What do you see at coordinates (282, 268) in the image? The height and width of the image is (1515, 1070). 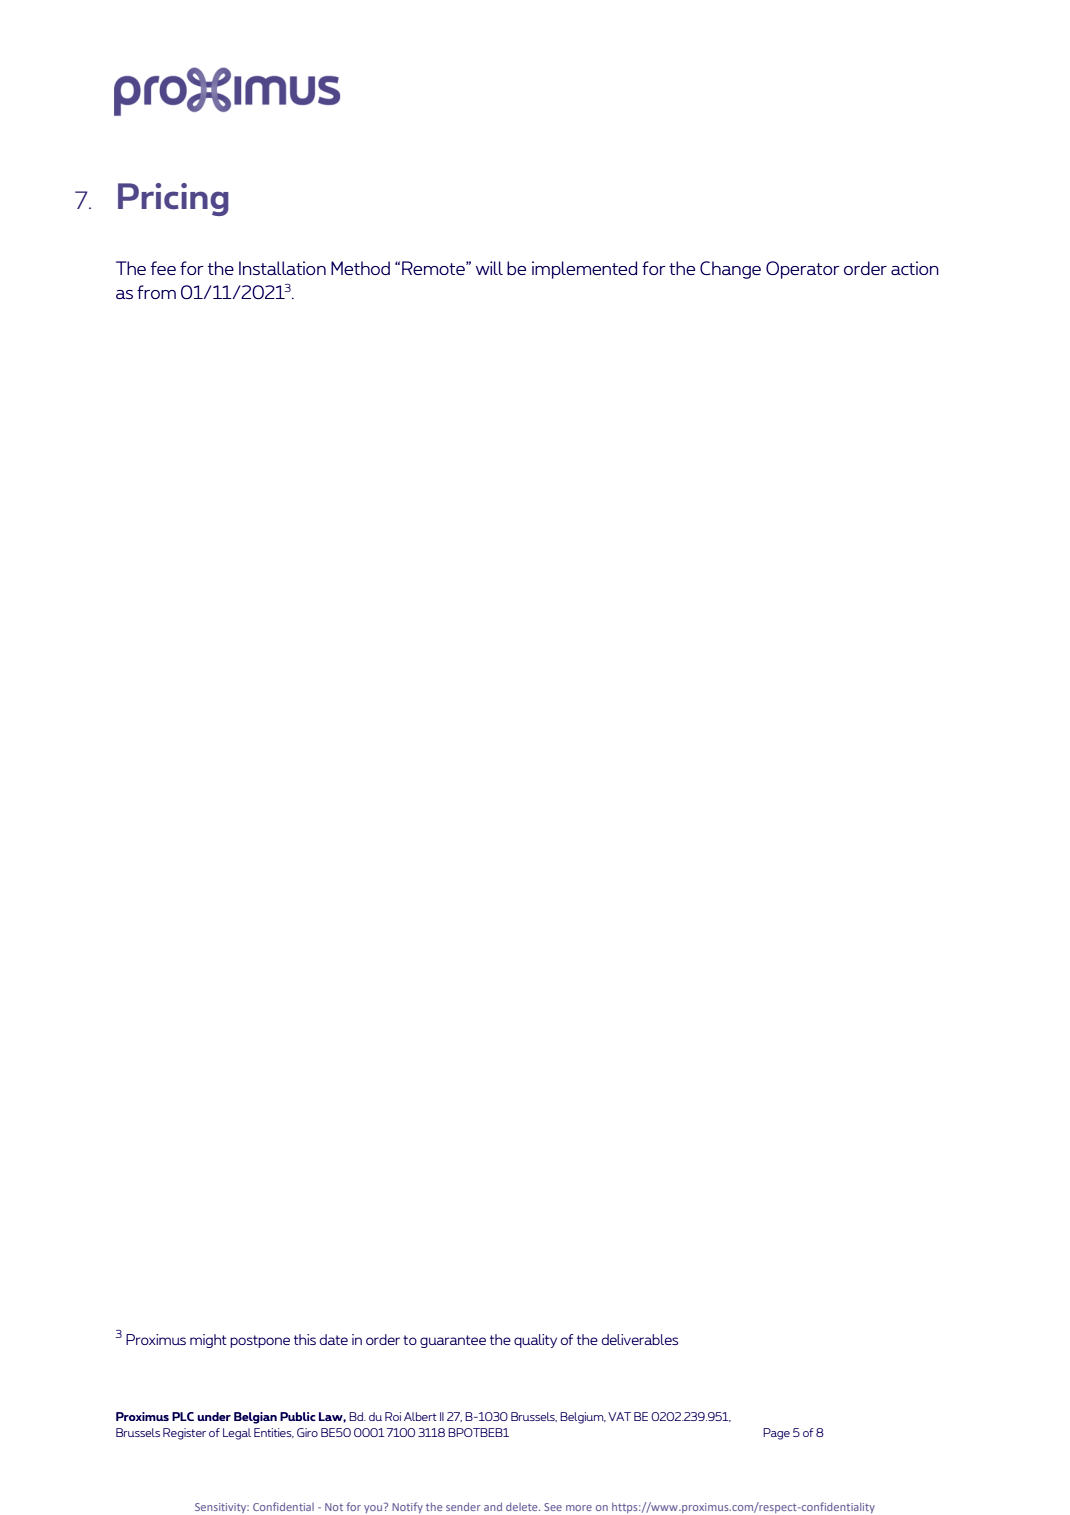 I see `Installation` at bounding box center [282, 268].
